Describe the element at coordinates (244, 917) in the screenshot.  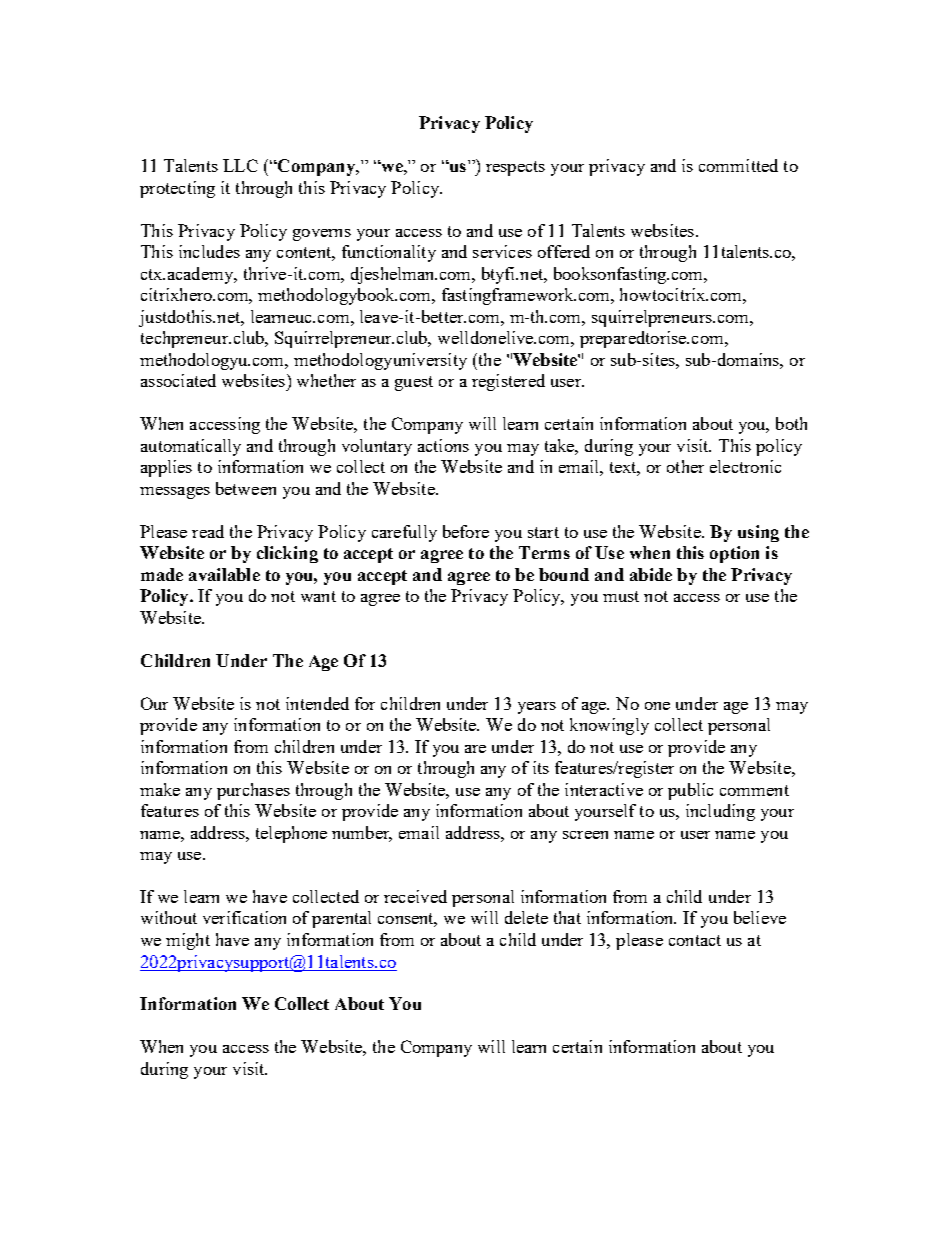
I see `verification` at that location.
